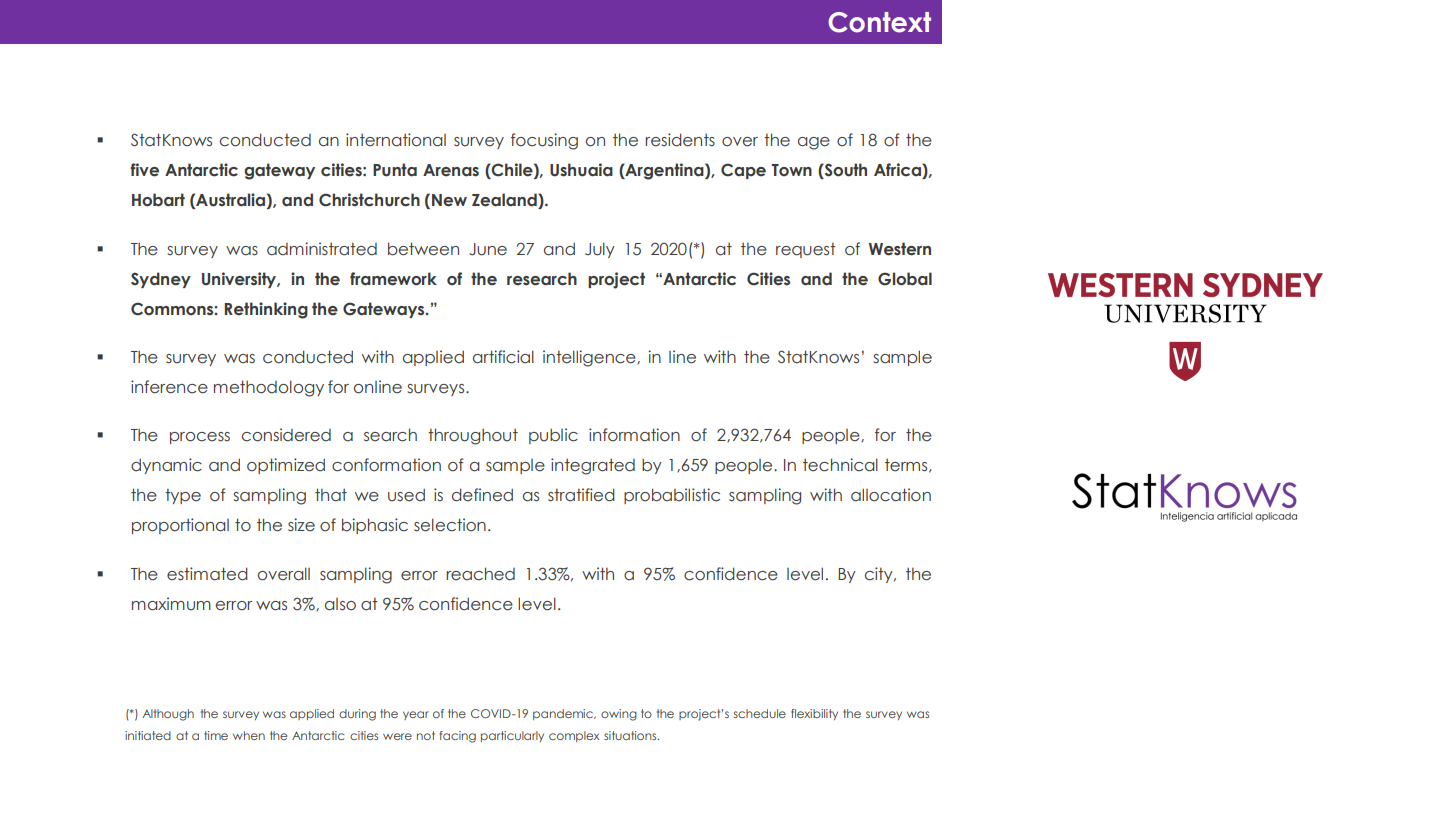  What do you see at coordinates (396, 140) in the screenshot?
I see `international` at bounding box center [396, 140].
